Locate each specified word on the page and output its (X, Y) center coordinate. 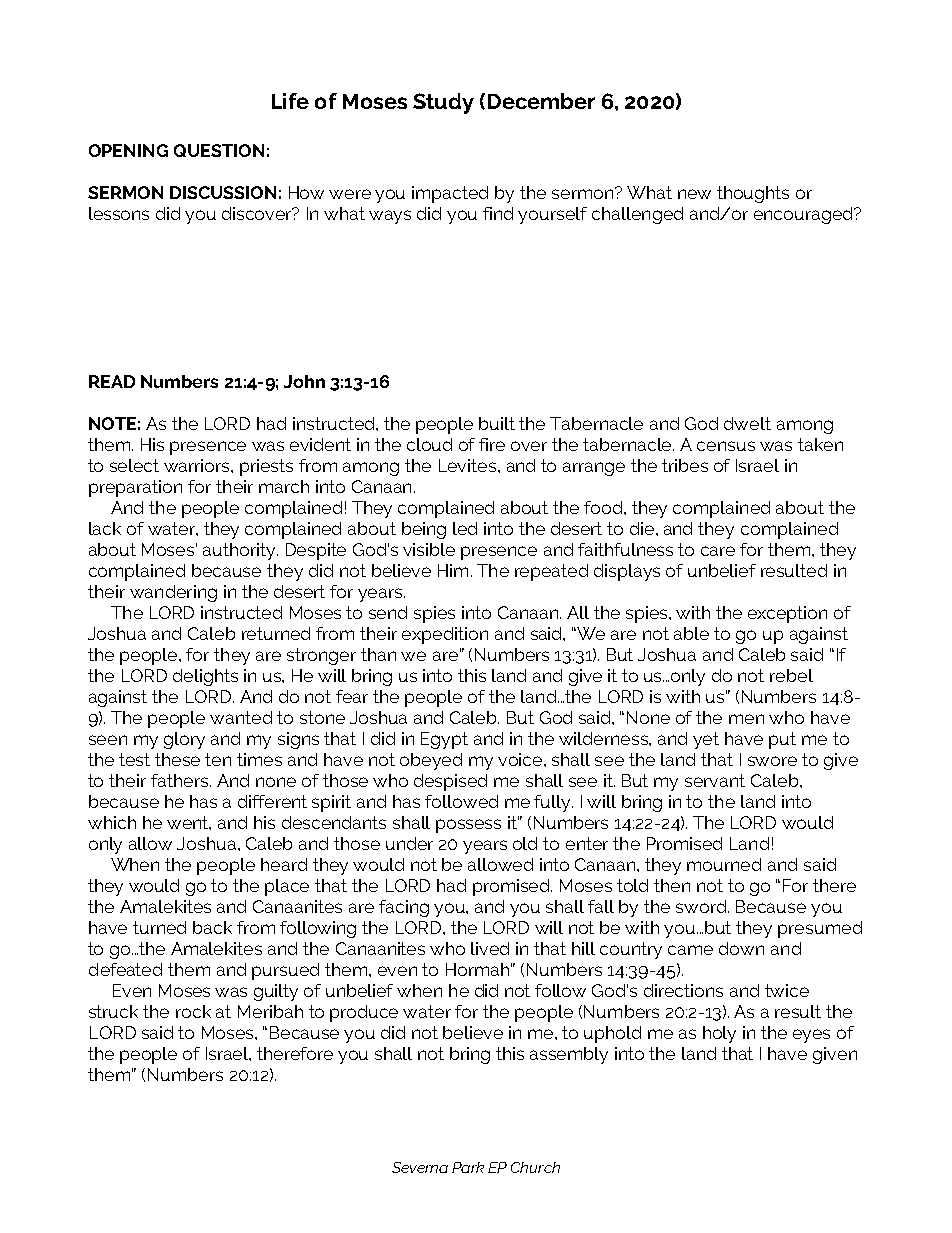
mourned (724, 864)
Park (468, 1167)
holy (719, 1034)
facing (404, 908)
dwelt (747, 423)
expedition (445, 635)
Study (443, 103)
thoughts (753, 194)
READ (112, 381)
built (497, 423)
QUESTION (219, 150)
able (691, 633)
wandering (173, 593)
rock (193, 1011)
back (212, 927)
